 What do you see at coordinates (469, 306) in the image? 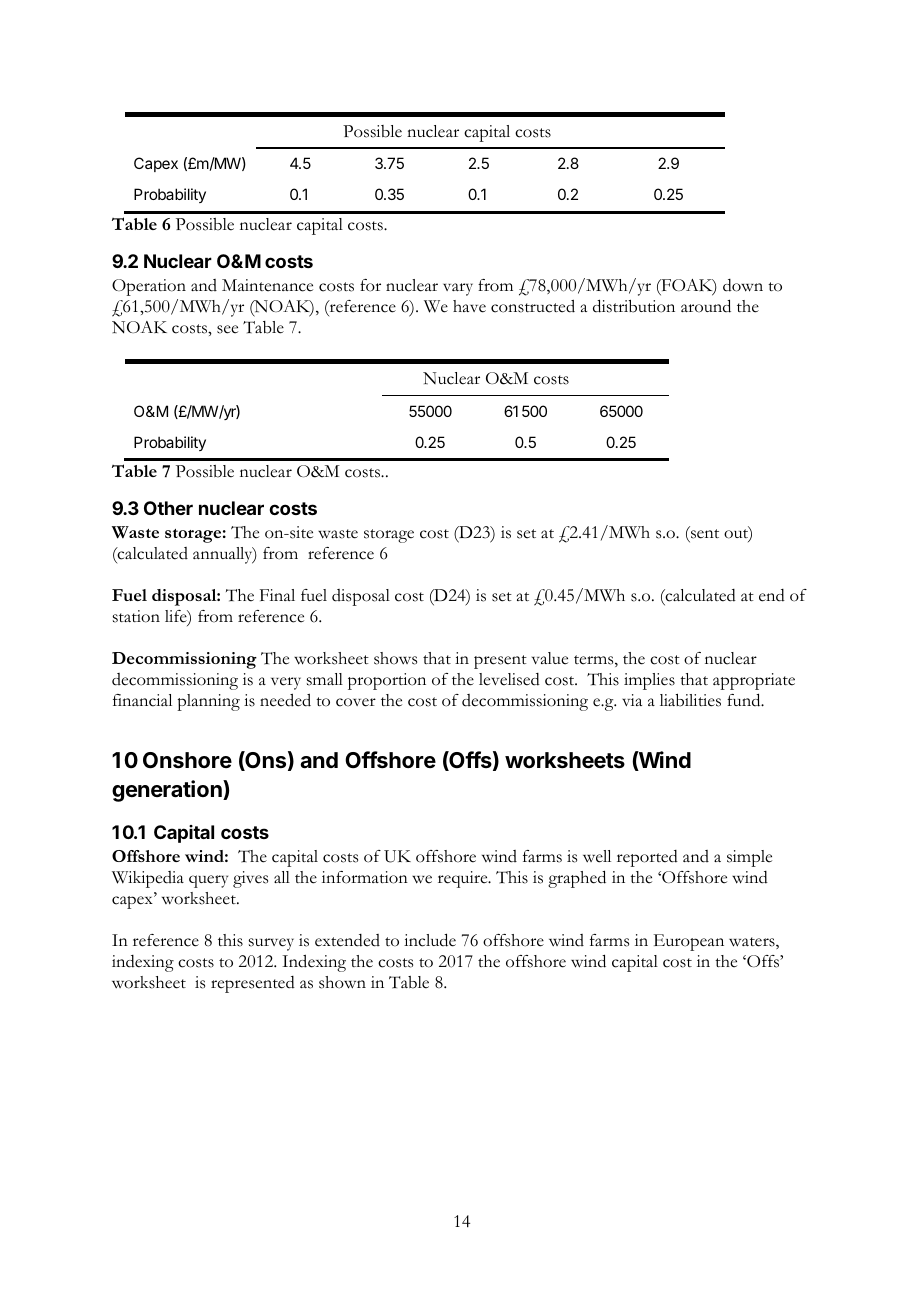
I see `have` at bounding box center [469, 306].
